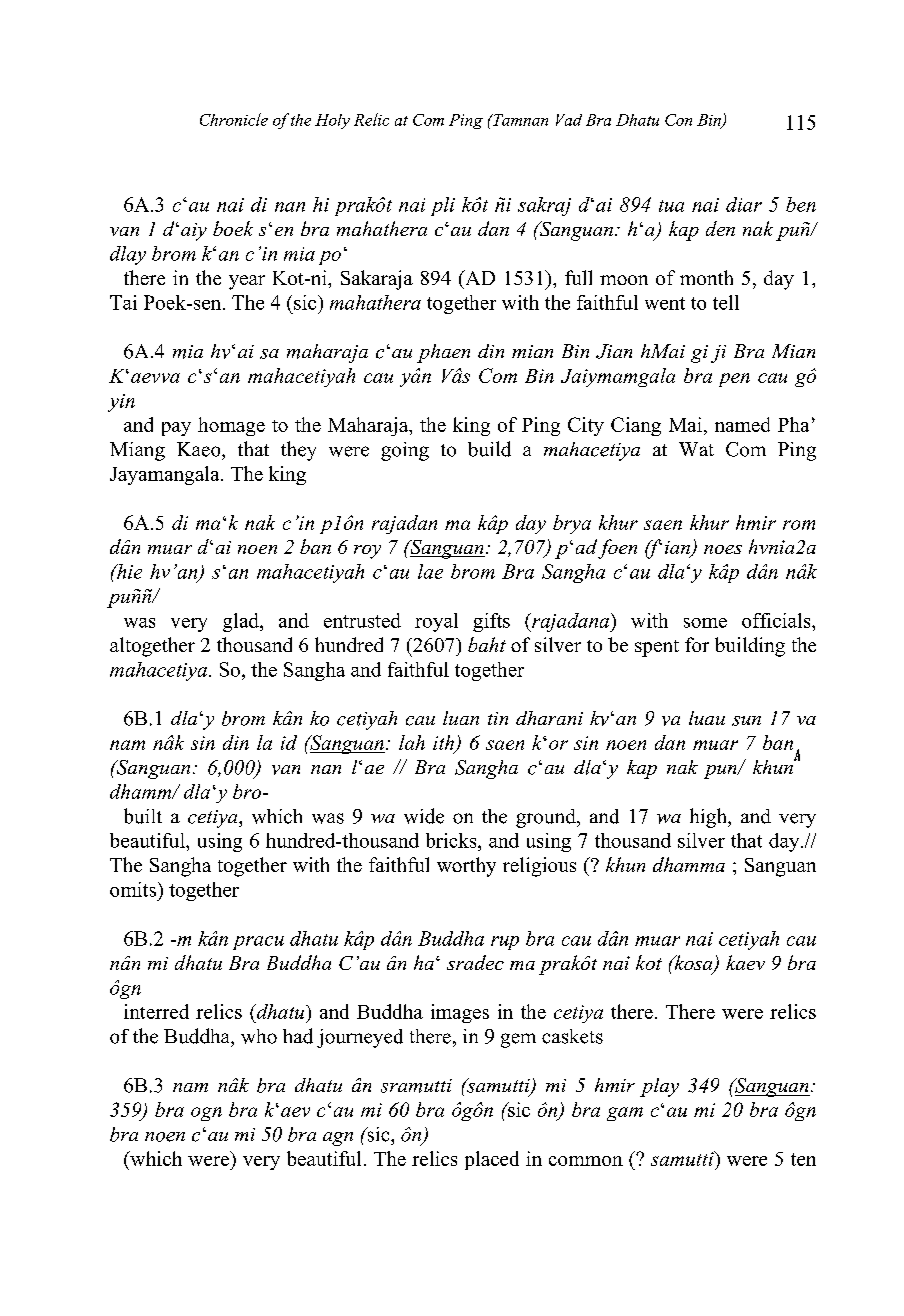  Describe the element at coordinates (259, 1036) in the screenshot. I see `who` at that location.
